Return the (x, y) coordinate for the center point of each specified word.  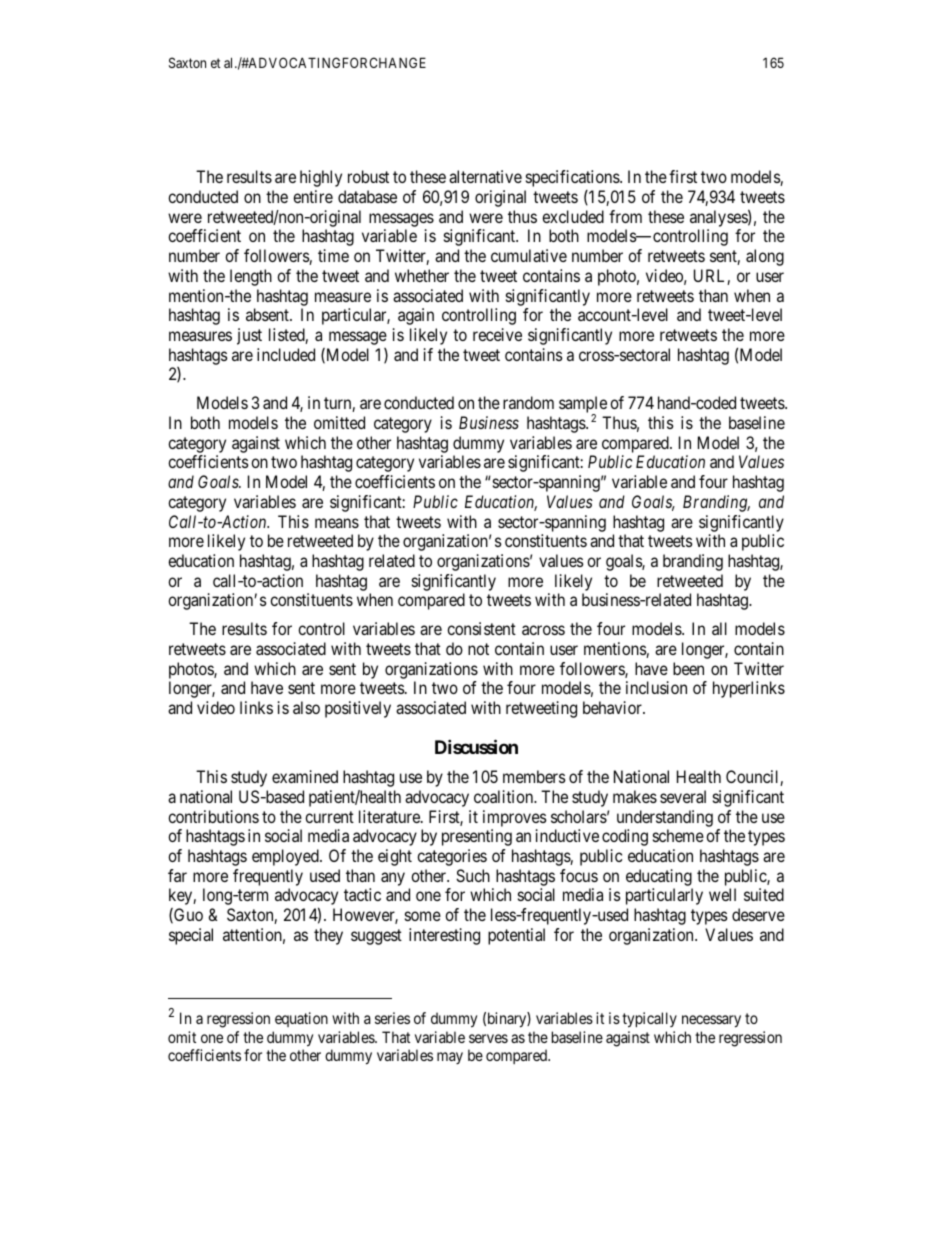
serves (488, 1038)
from (625, 216)
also (306, 707)
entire (313, 196)
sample (583, 406)
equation (301, 1019)
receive (497, 334)
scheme (678, 835)
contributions (213, 816)
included (286, 354)
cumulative (529, 255)
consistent (481, 628)
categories (452, 857)
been (688, 668)
